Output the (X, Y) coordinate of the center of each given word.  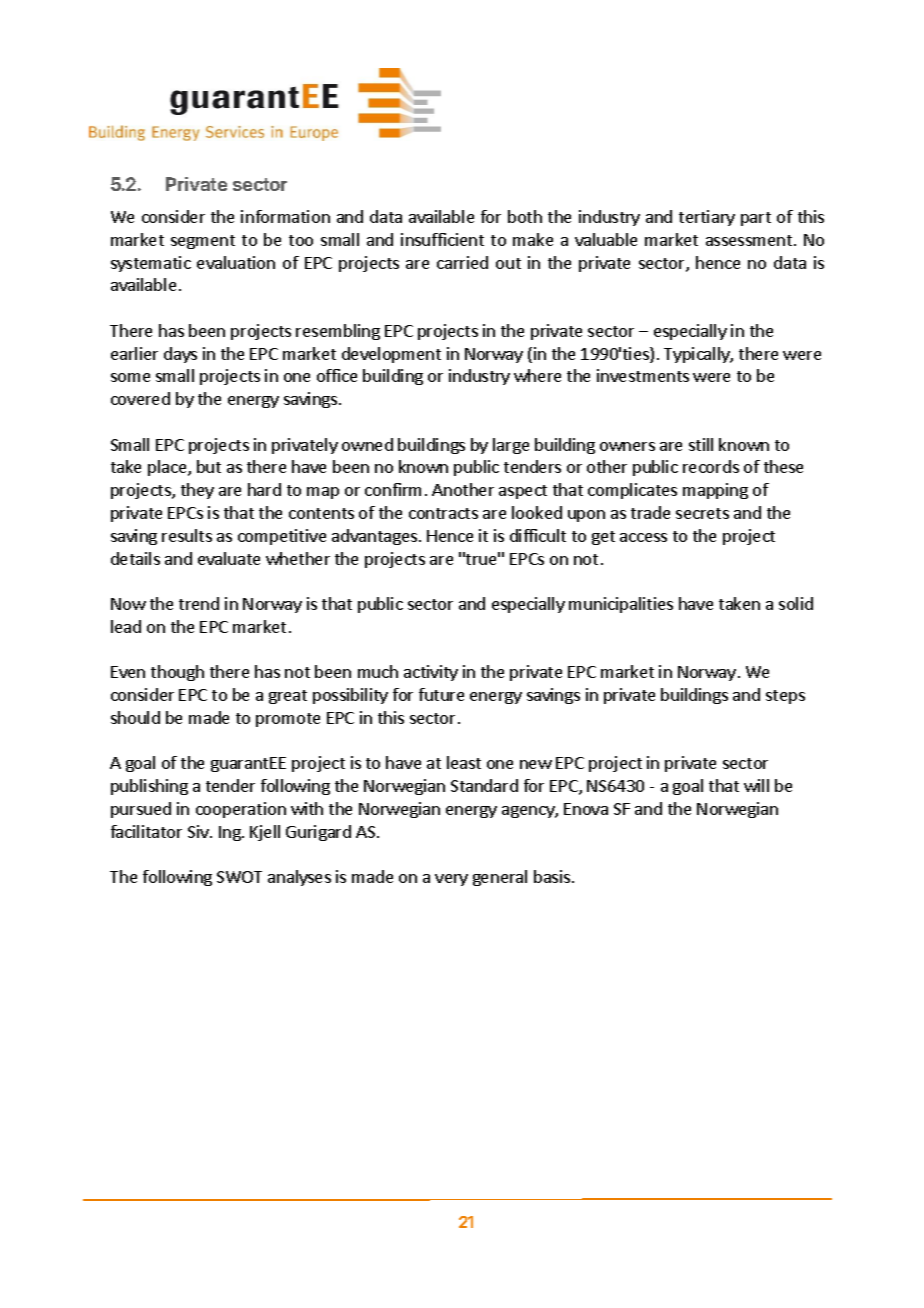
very (451, 880)
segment (203, 242)
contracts (443, 513)
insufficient (442, 239)
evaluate (229, 558)
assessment (750, 240)
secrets (702, 513)
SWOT (239, 877)
